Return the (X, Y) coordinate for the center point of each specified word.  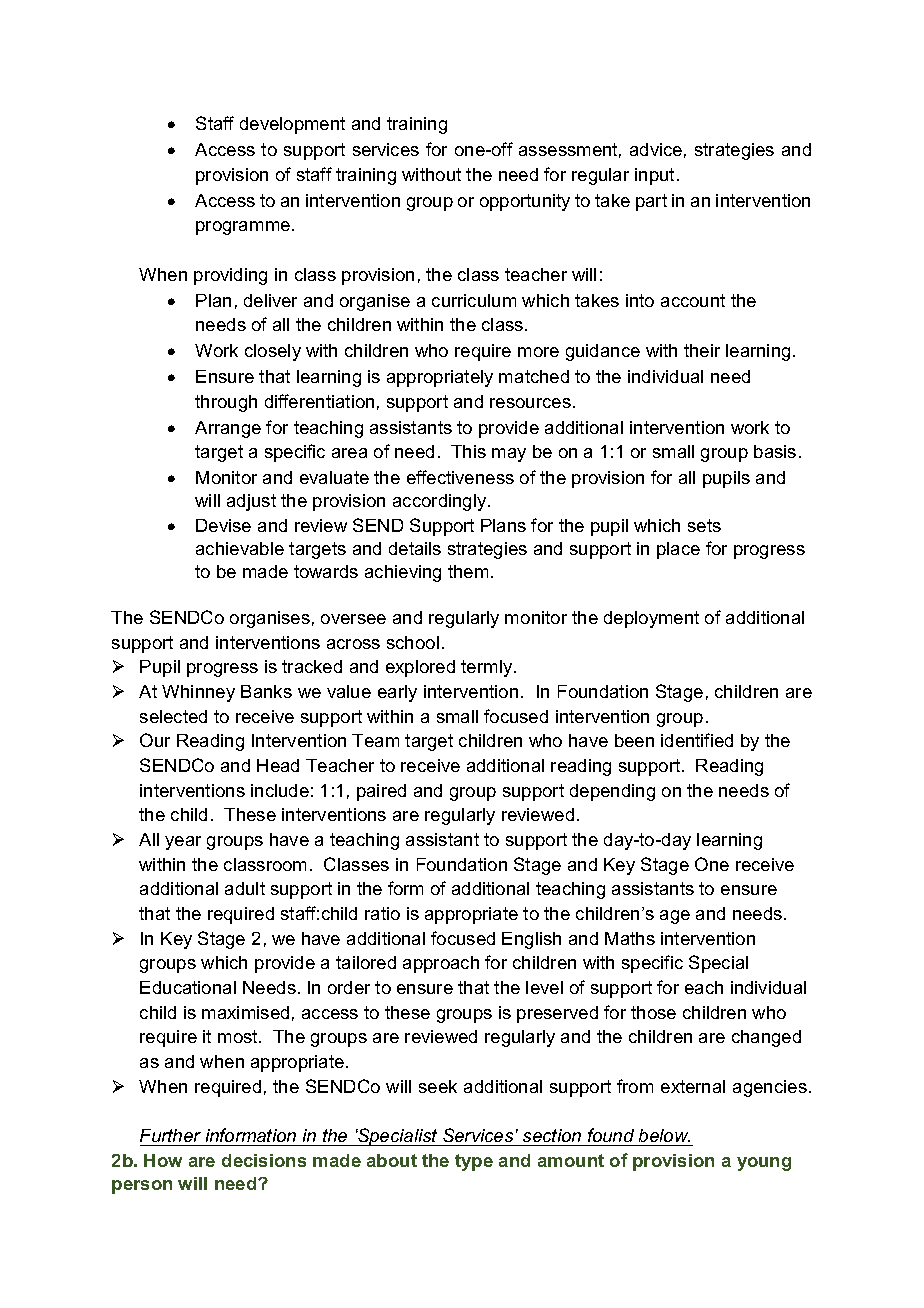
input (654, 176)
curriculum (474, 300)
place (678, 550)
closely (273, 352)
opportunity (525, 202)
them (468, 571)
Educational (188, 987)
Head (278, 765)
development (292, 125)
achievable (240, 548)
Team (375, 740)
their (702, 350)
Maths (630, 938)
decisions (264, 1160)
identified (697, 740)
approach (441, 964)
